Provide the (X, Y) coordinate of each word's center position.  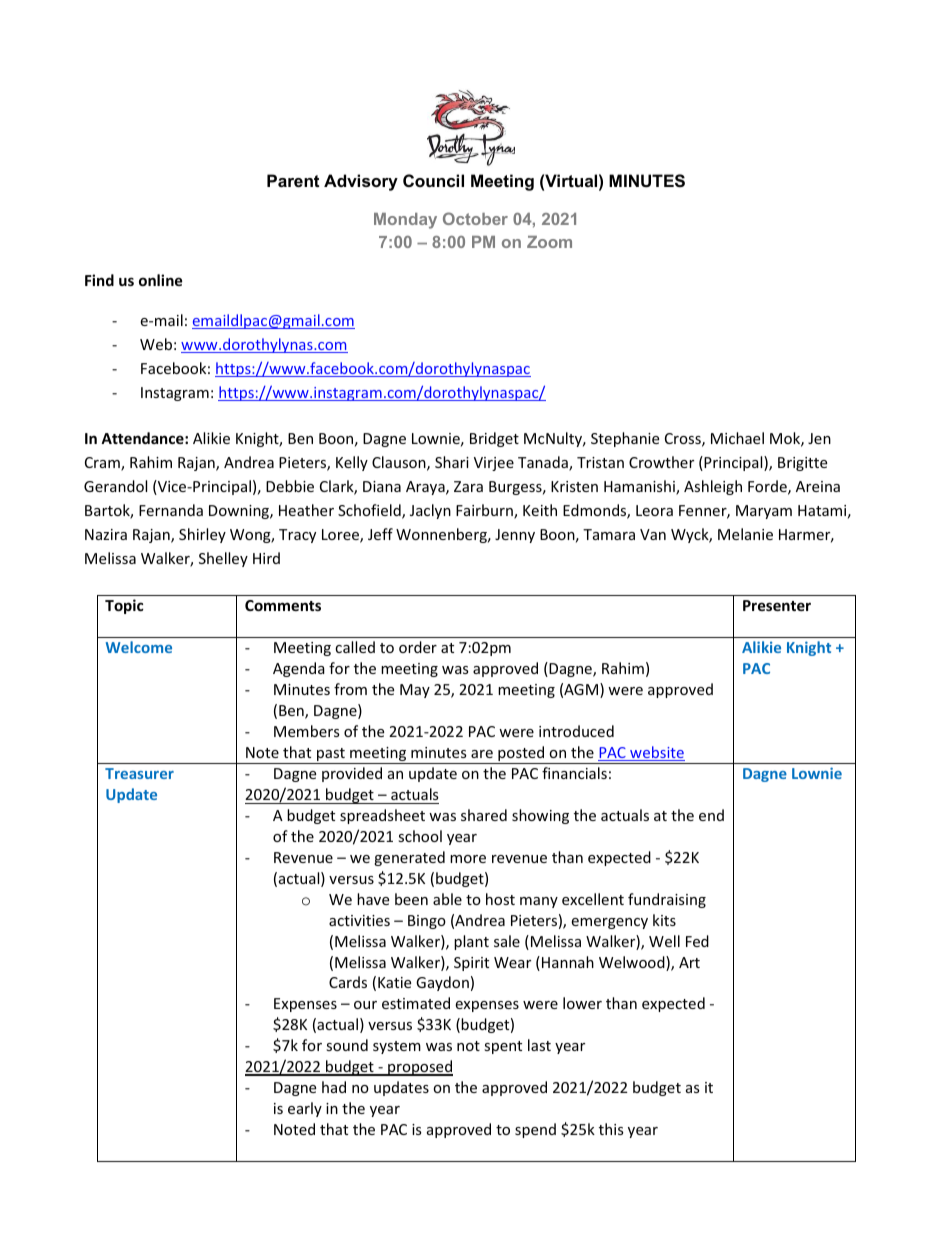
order (418, 647)
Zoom (549, 242)
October (475, 218)
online (161, 280)
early (305, 1109)
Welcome (139, 647)
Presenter (777, 605)
